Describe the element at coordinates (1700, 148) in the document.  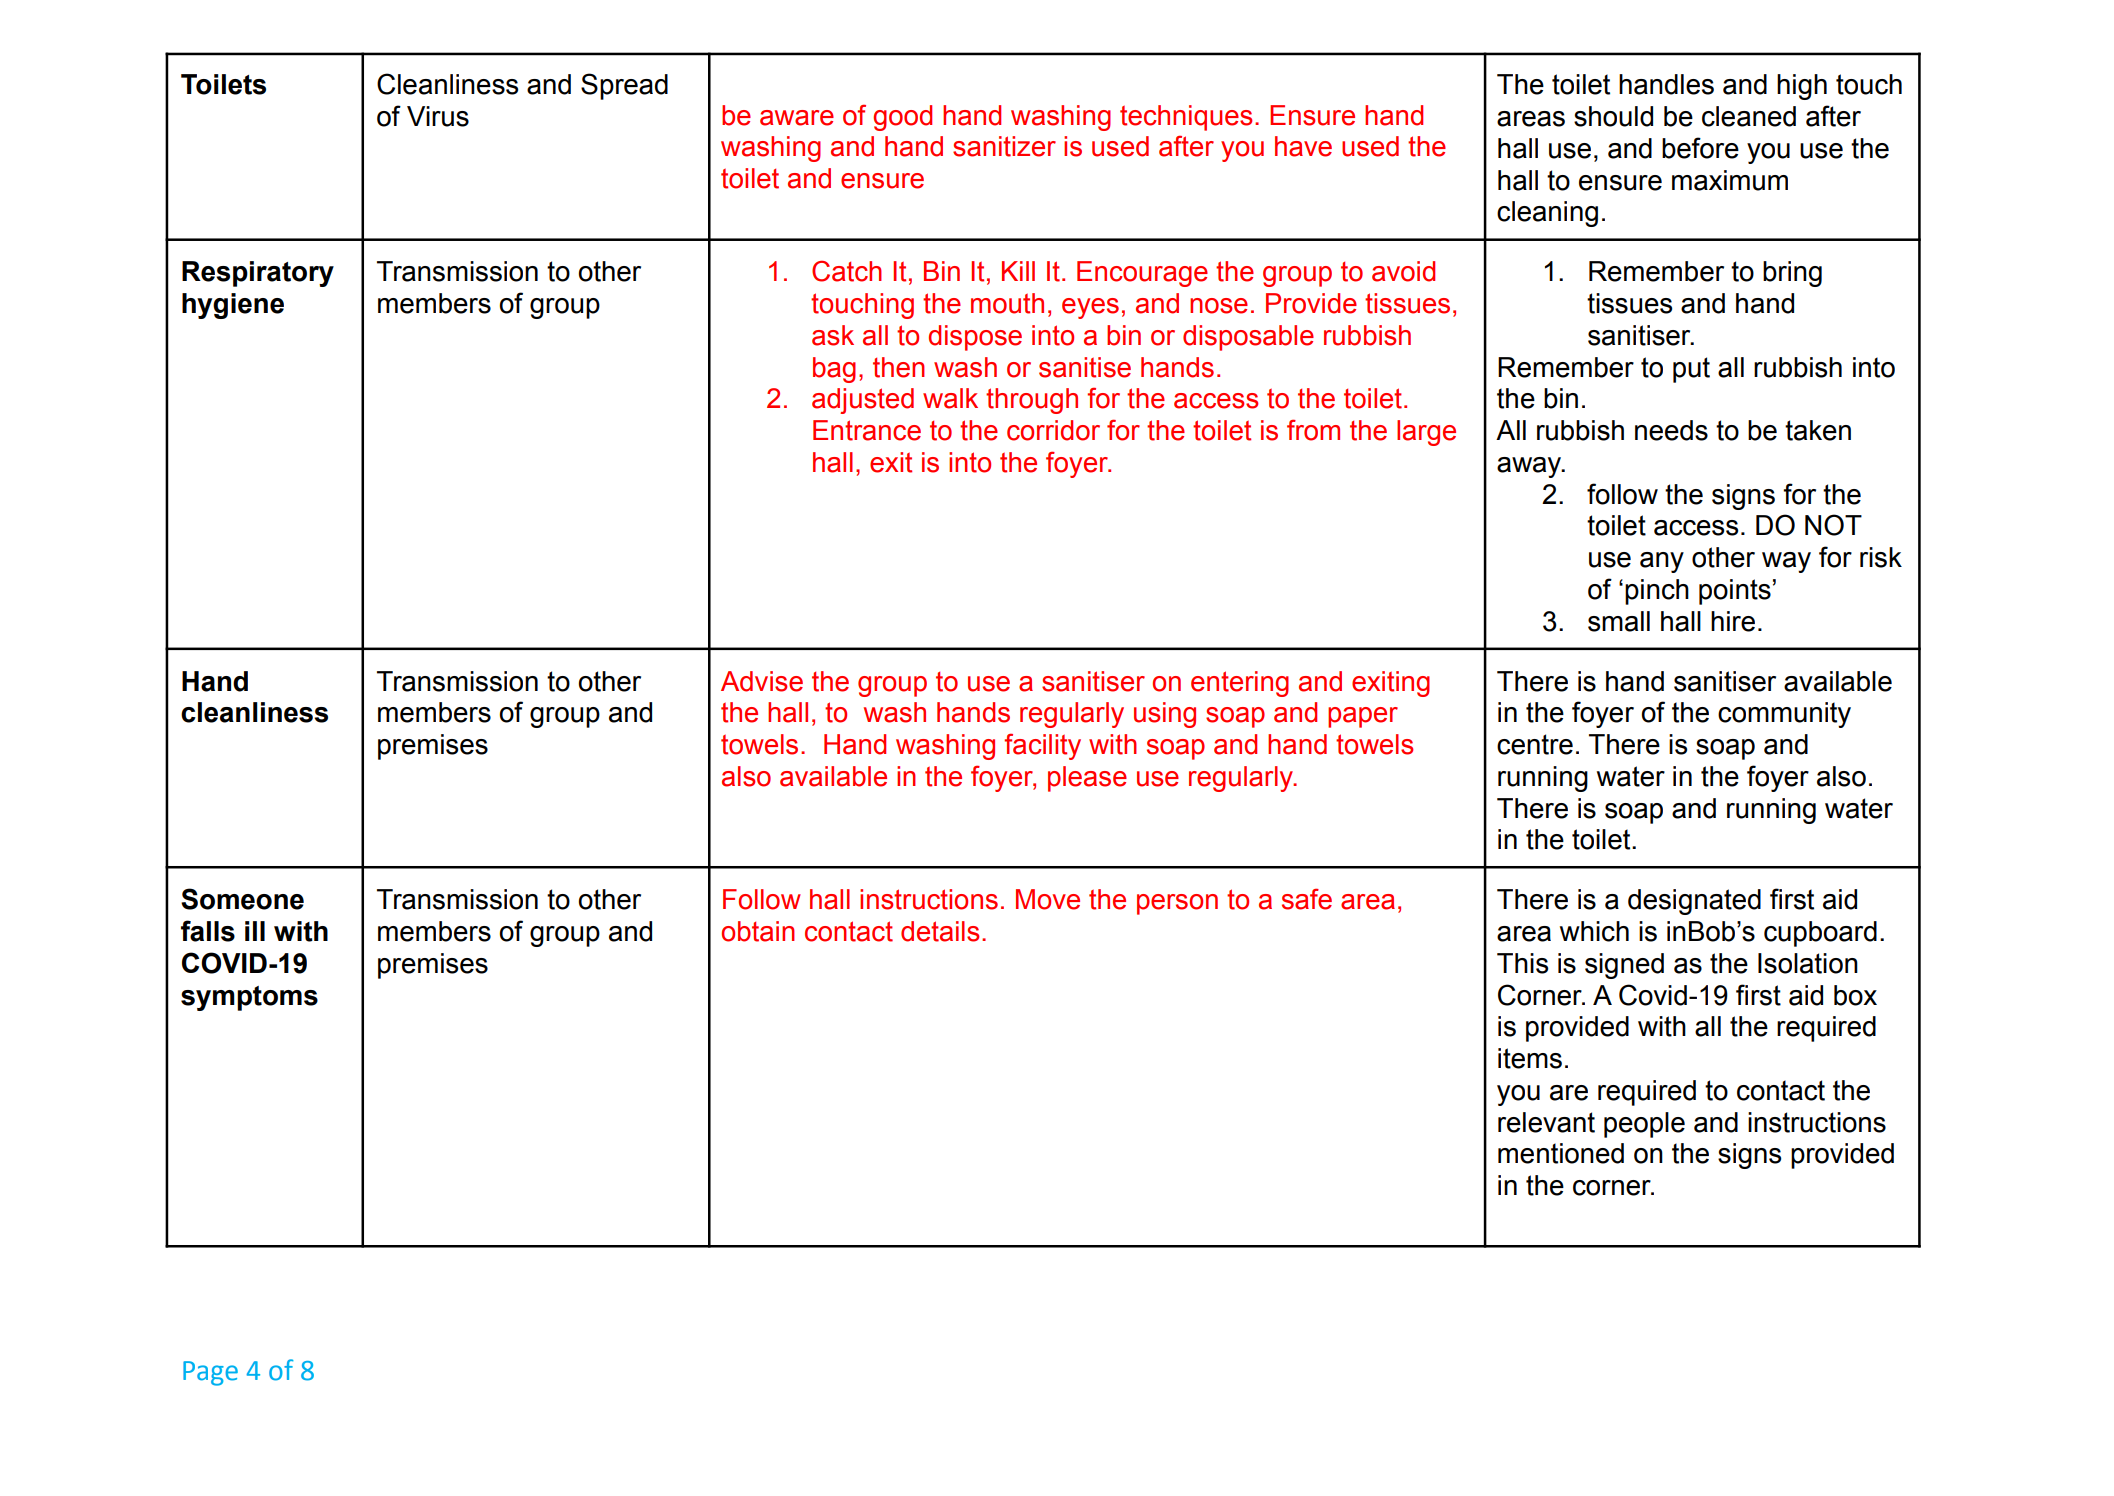
I see `before` at that location.
